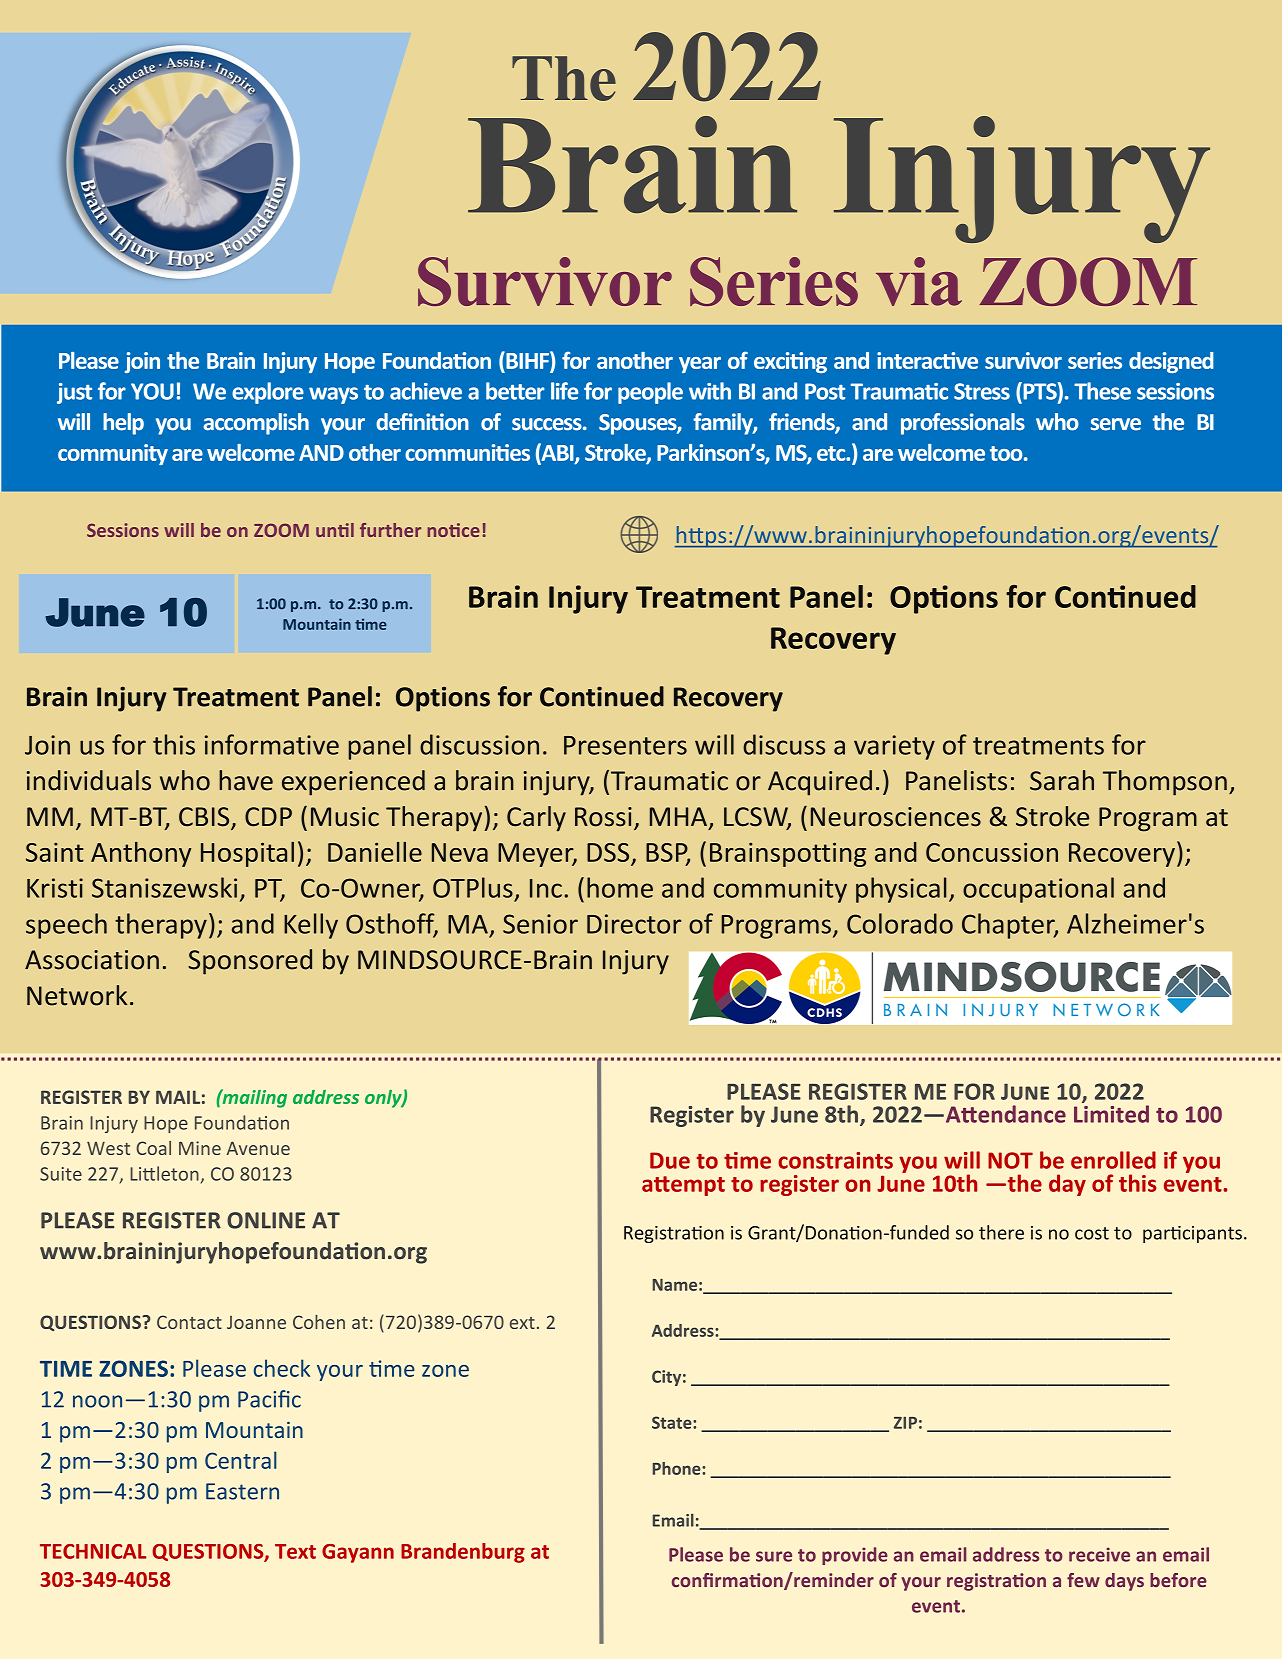 The height and width of the screenshot is (1659, 1282). I want to click on Director, so click(634, 924).
